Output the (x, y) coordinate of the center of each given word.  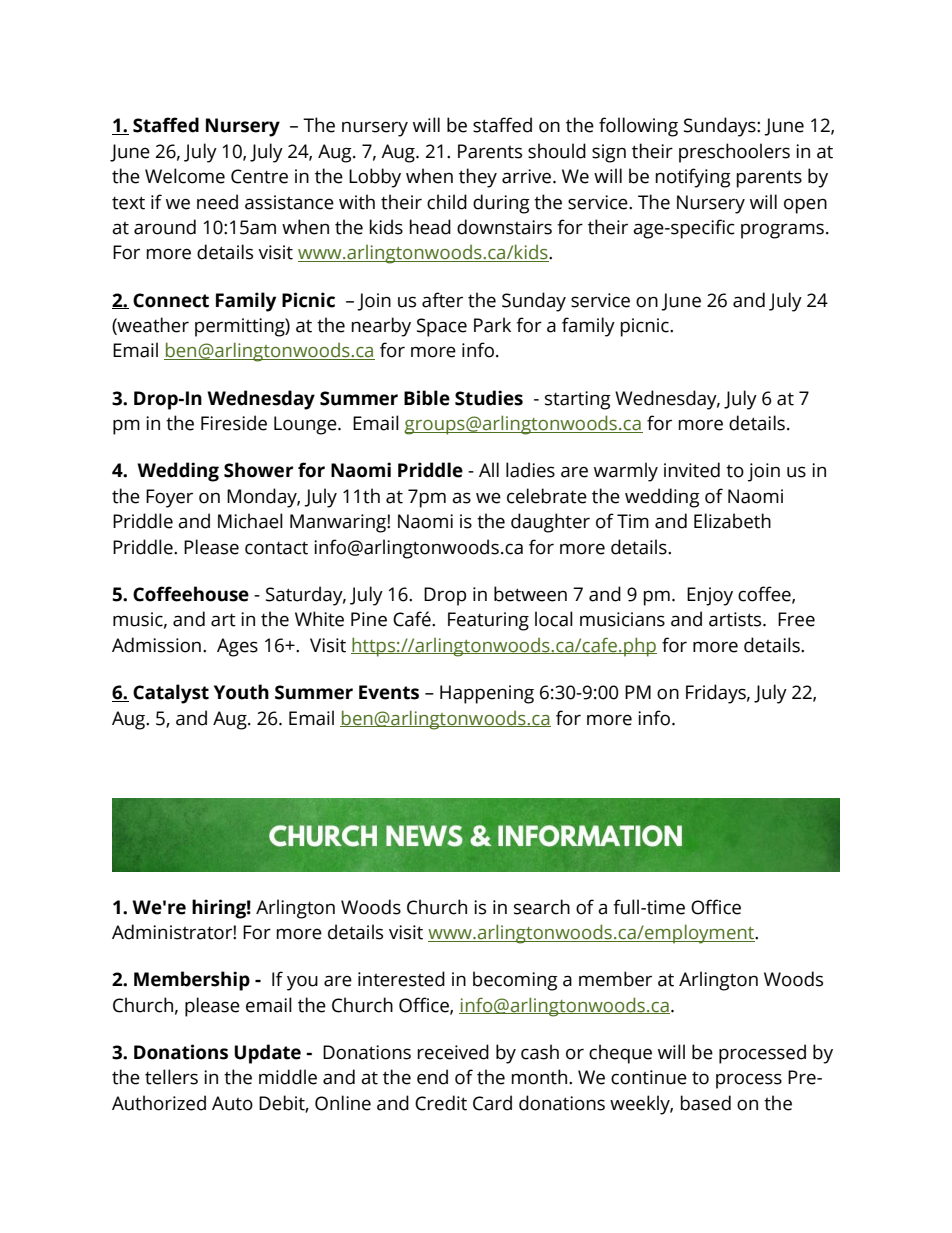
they (478, 178)
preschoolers (734, 153)
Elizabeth (732, 521)
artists (736, 619)
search (542, 907)
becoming (515, 981)
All (489, 469)
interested (401, 979)
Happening (487, 694)
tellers (171, 1077)
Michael (250, 521)
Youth (241, 692)
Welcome (185, 176)
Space (442, 327)
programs (782, 231)
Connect (171, 300)
